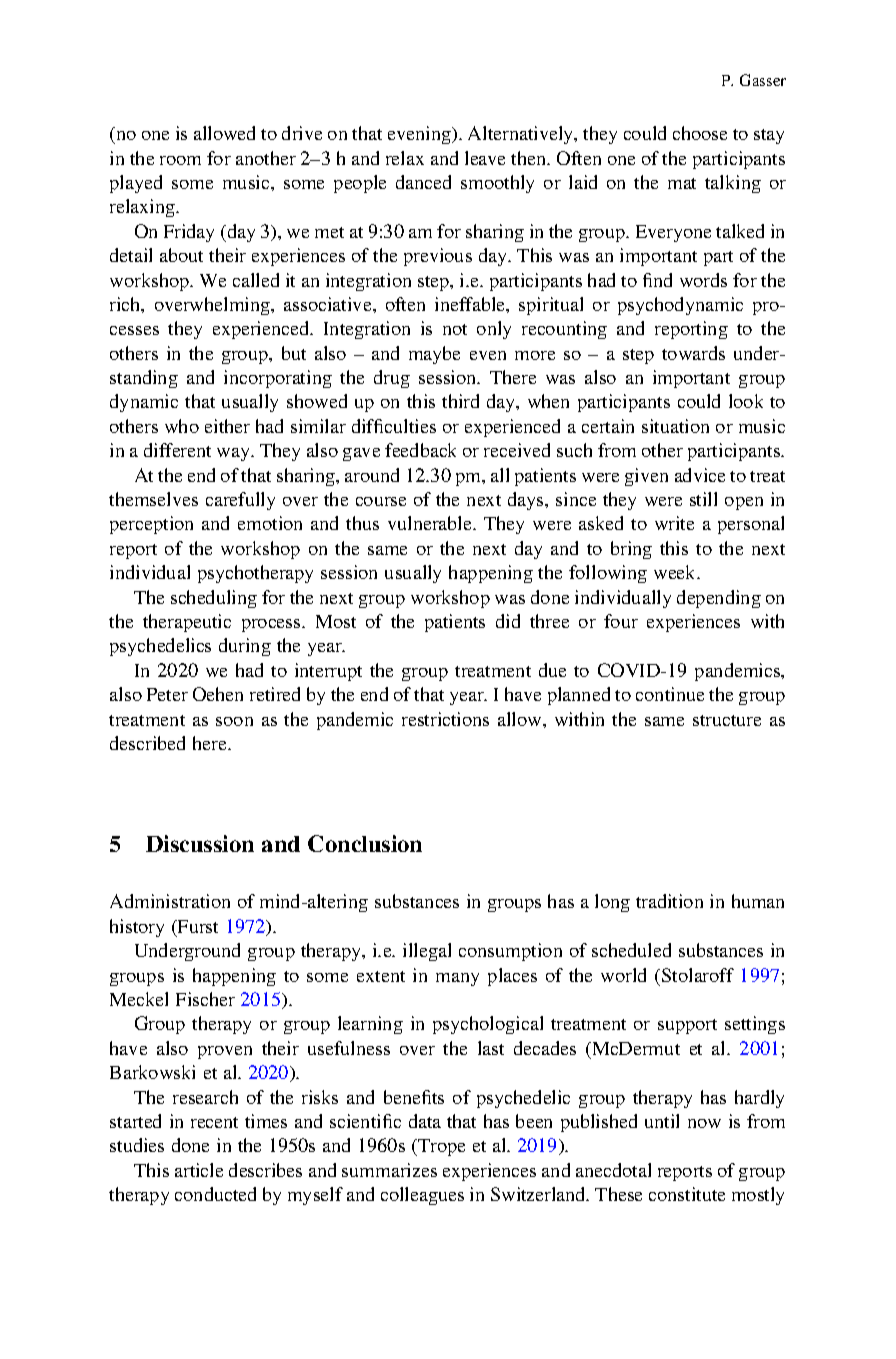  Describe the element at coordinates (180, 160) in the document. I see `room` at that location.
